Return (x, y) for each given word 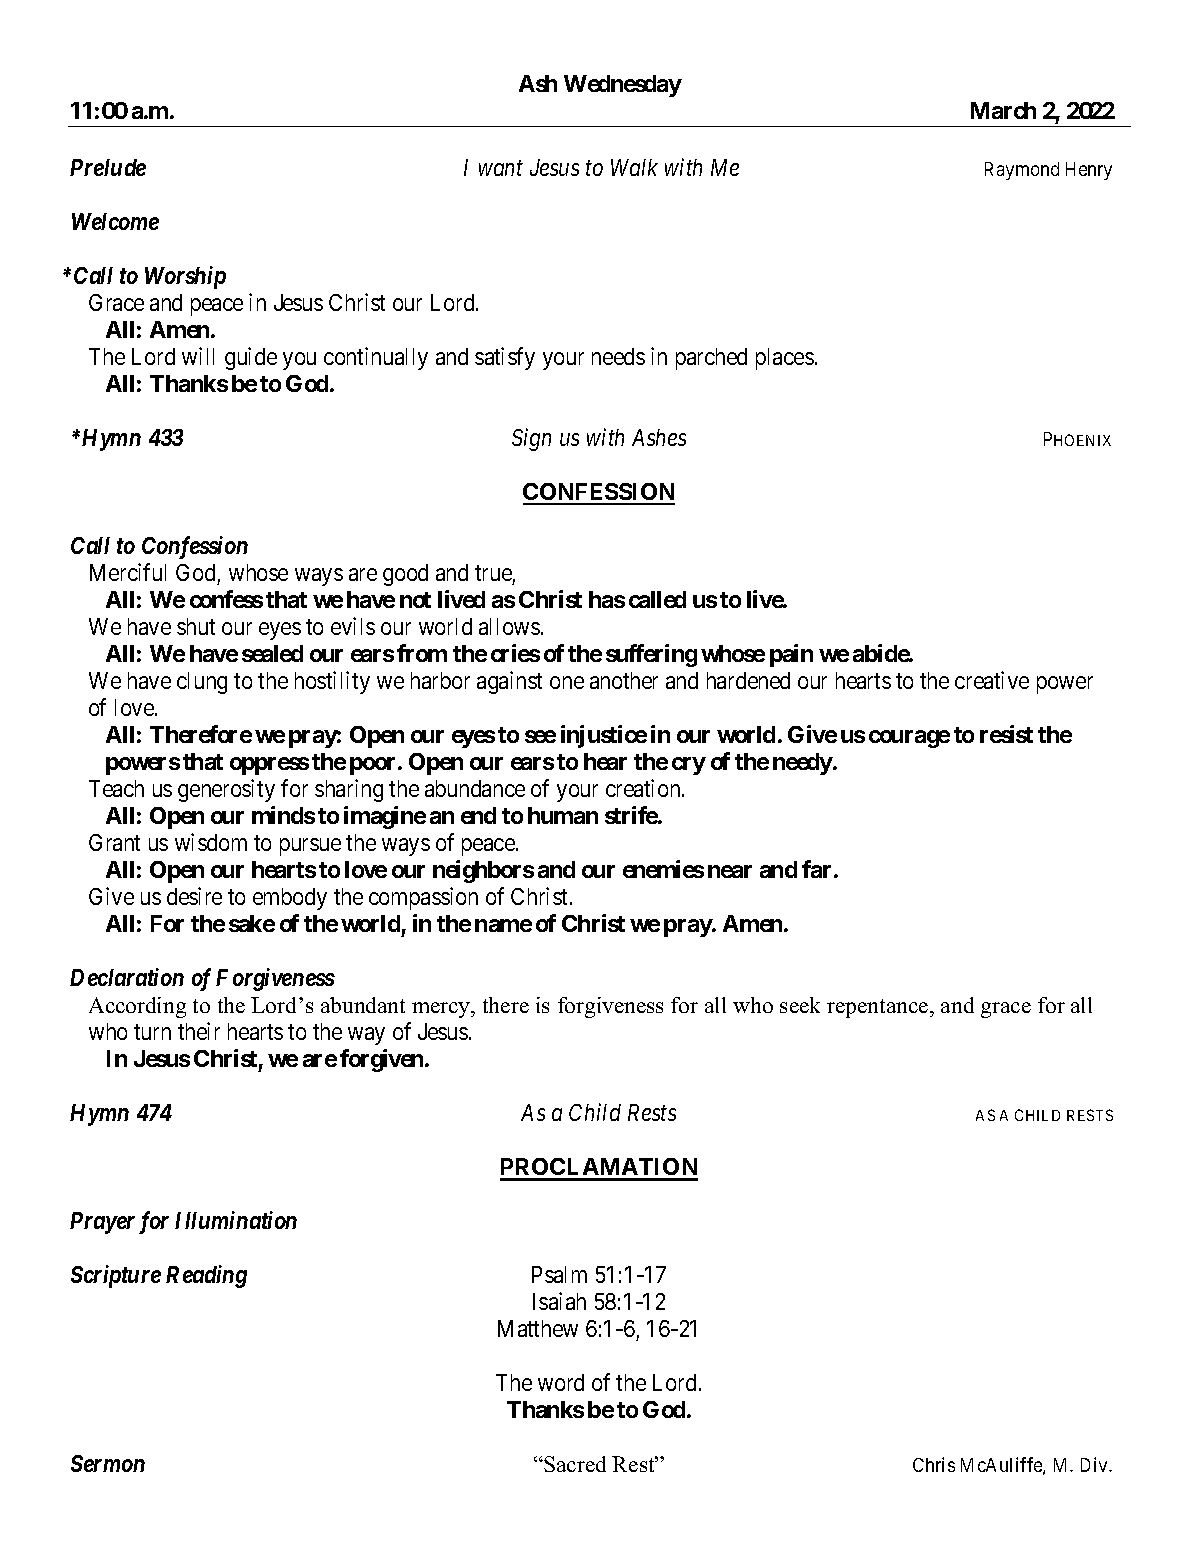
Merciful (128, 572)
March (1003, 110)
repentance (879, 1008)
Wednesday (623, 86)
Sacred (574, 1464)
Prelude (108, 167)
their (199, 1031)
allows (509, 626)
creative (992, 680)
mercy (442, 1010)
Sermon (108, 1463)
